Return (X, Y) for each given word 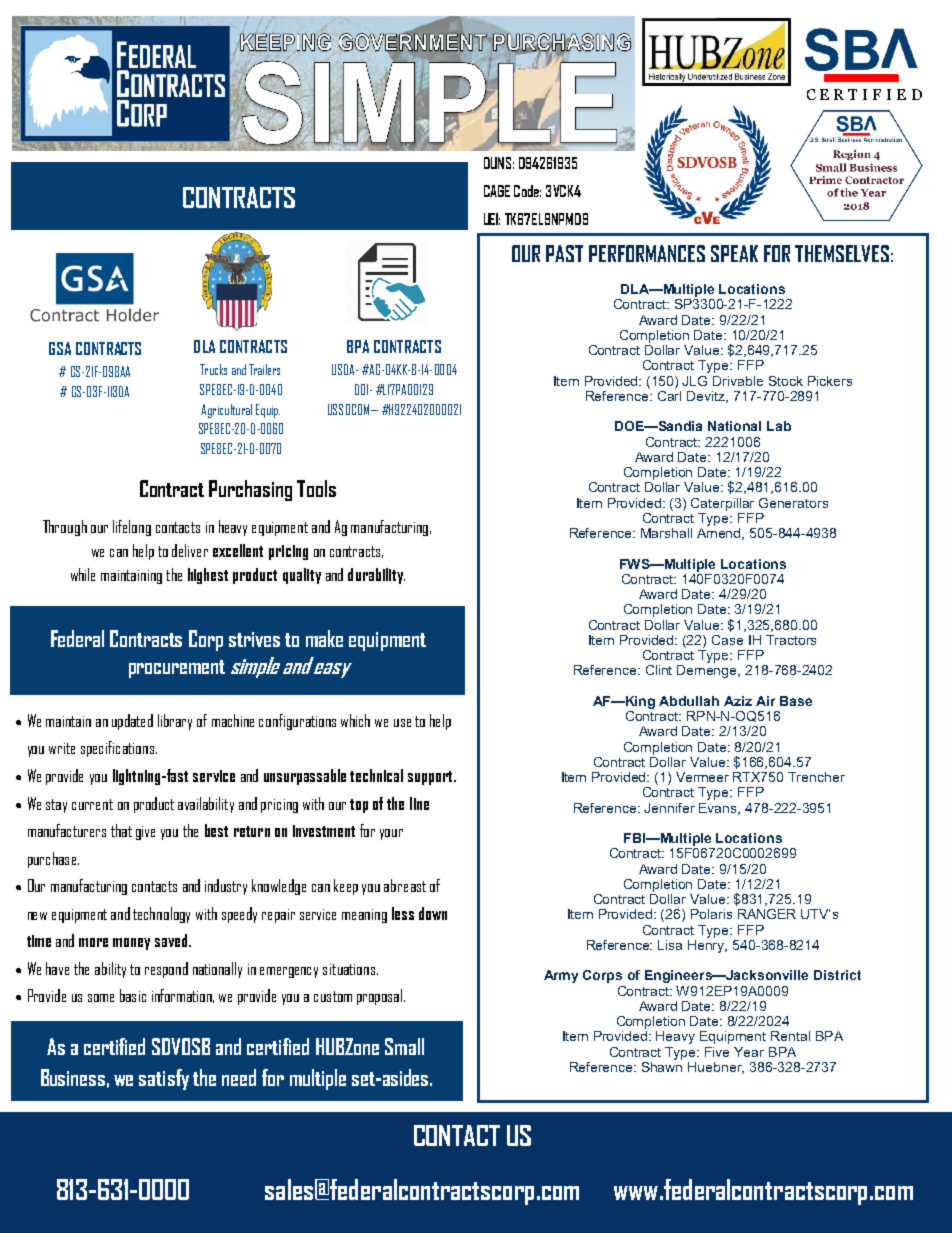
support (431, 778)
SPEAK (734, 253)
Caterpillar (722, 504)
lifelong (132, 528)
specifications (117, 749)
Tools (316, 488)
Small (404, 1046)
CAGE (497, 191)
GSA (60, 348)
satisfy (164, 1079)
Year (749, 1052)
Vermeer (702, 777)
